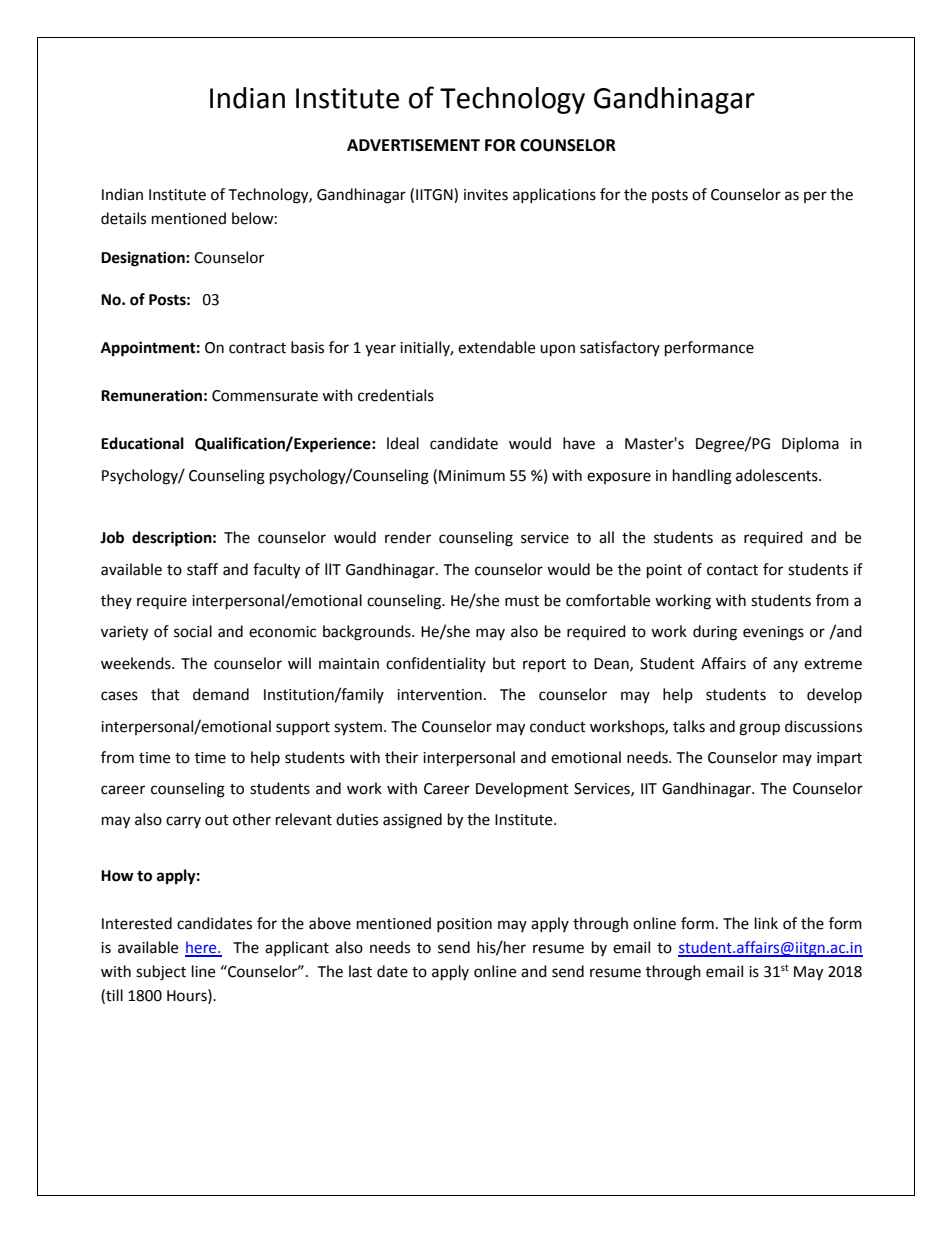 The height and width of the page is (1233, 952). What do you see at coordinates (439, 695) in the page?
I see `intervention` at bounding box center [439, 695].
